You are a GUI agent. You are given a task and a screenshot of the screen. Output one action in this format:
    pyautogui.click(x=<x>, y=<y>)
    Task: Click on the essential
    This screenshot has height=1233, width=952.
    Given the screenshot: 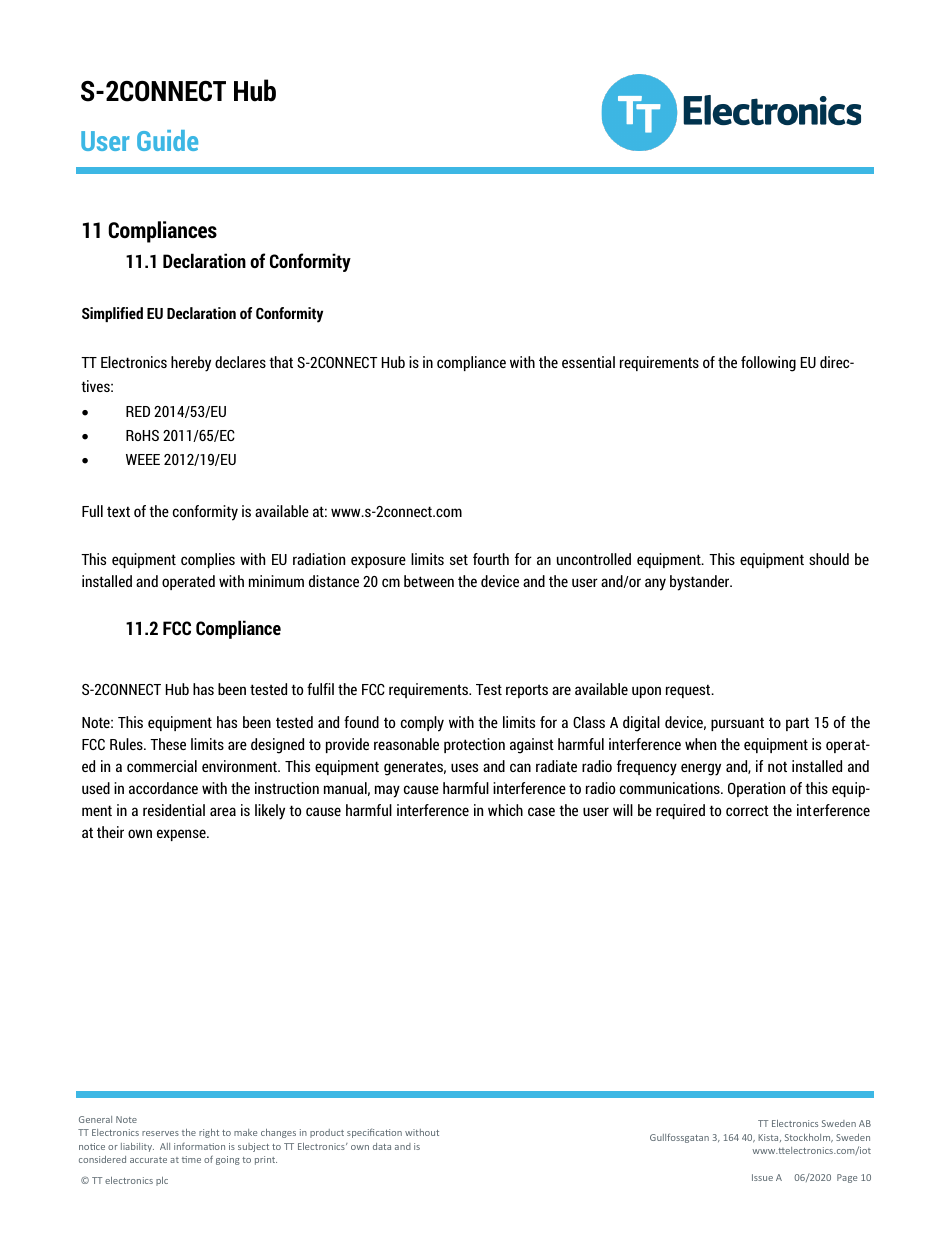 What is the action you would take?
    pyautogui.click(x=588, y=362)
